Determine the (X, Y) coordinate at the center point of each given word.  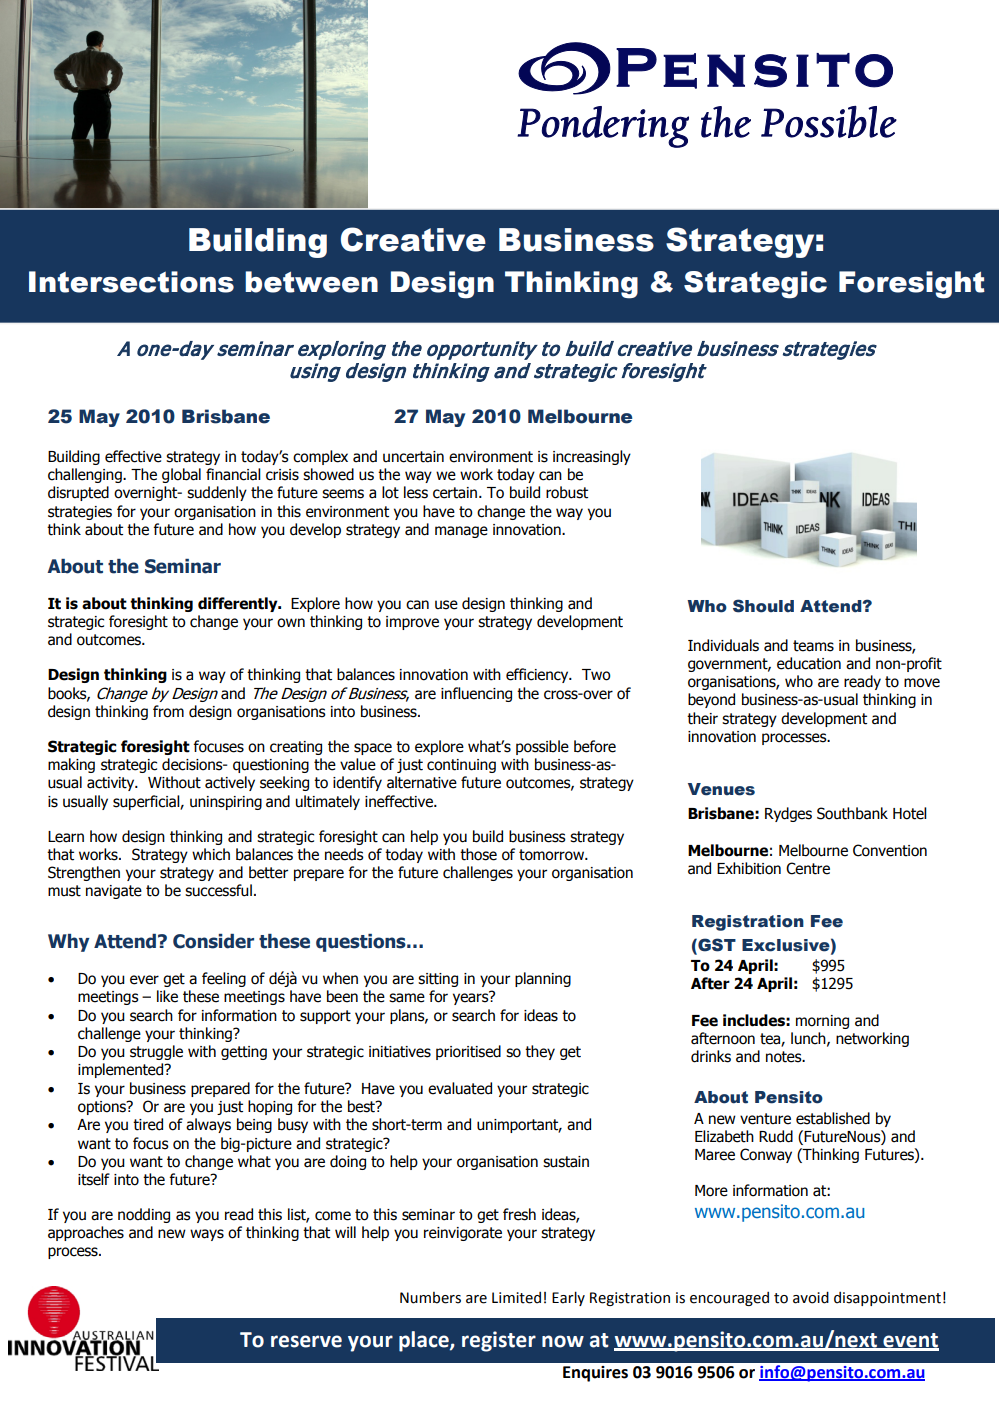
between (311, 282)
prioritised (468, 1052)
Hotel (910, 813)
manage (461, 532)
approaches (86, 1233)
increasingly (592, 457)
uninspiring (226, 803)
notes (785, 1057)
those (478, 854)
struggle (156, 1052)
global (181, 475)
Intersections (131, 282)
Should (763, 606)
